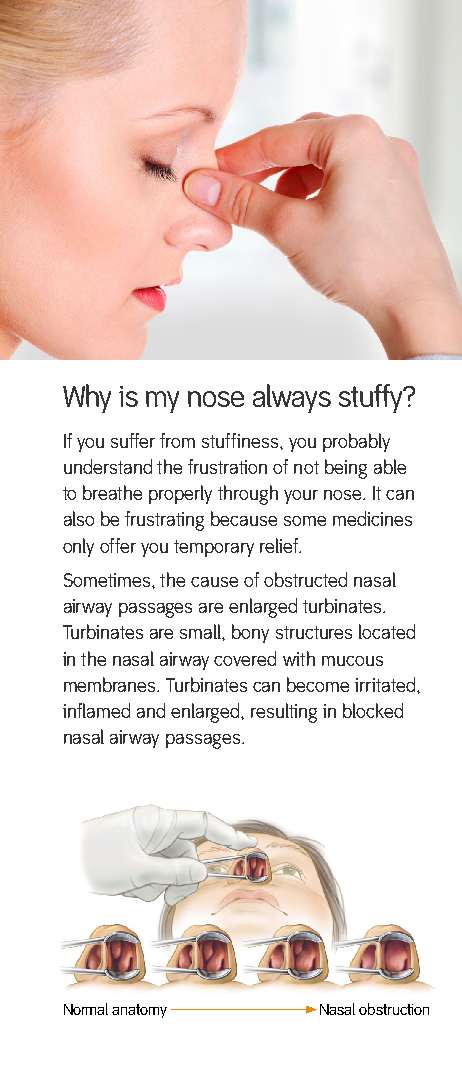  Describe the element at coordinates (250, 633) in the screenshot. I see `bony` at that location.
